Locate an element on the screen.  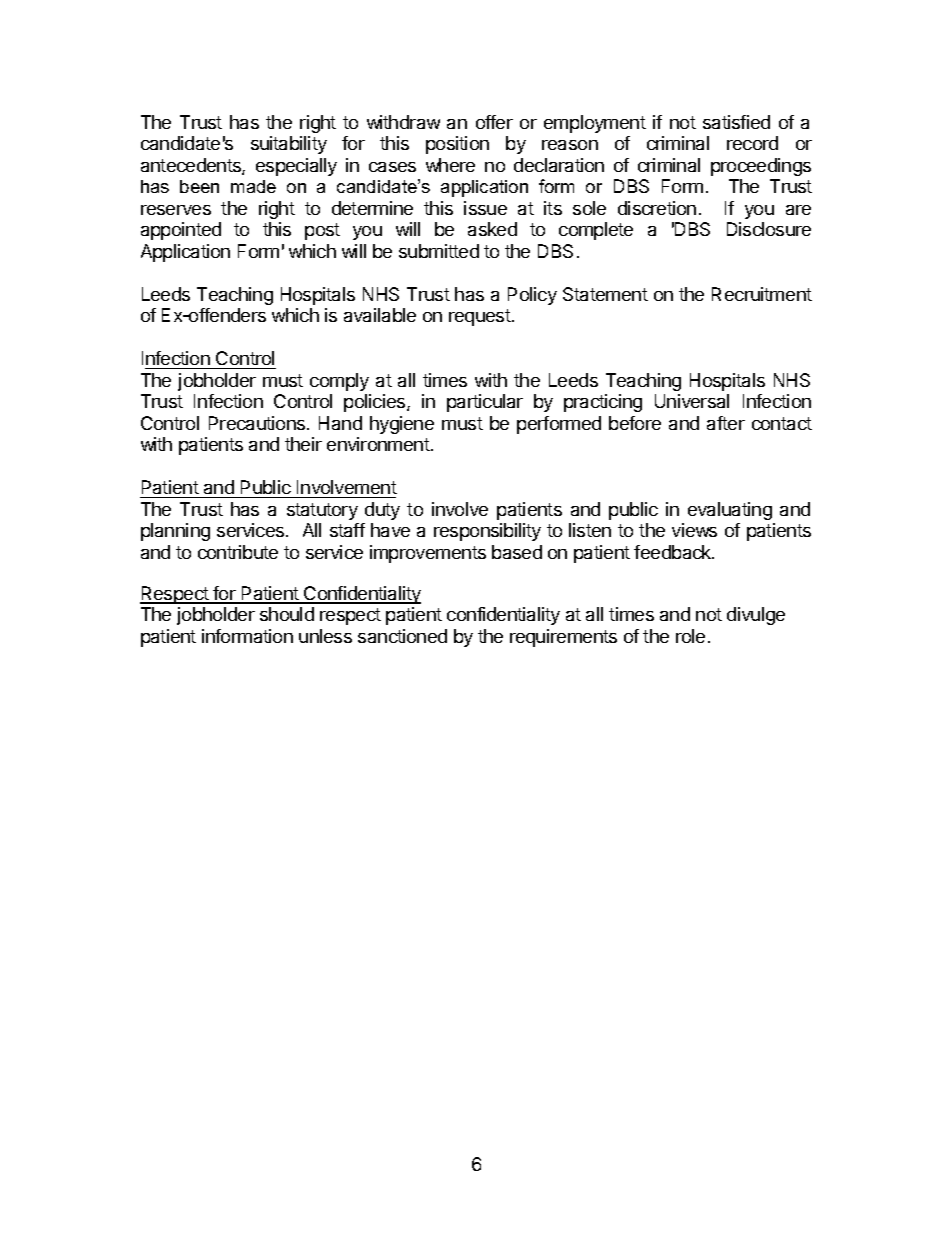
Universal is located at coordinates (692, 401).
